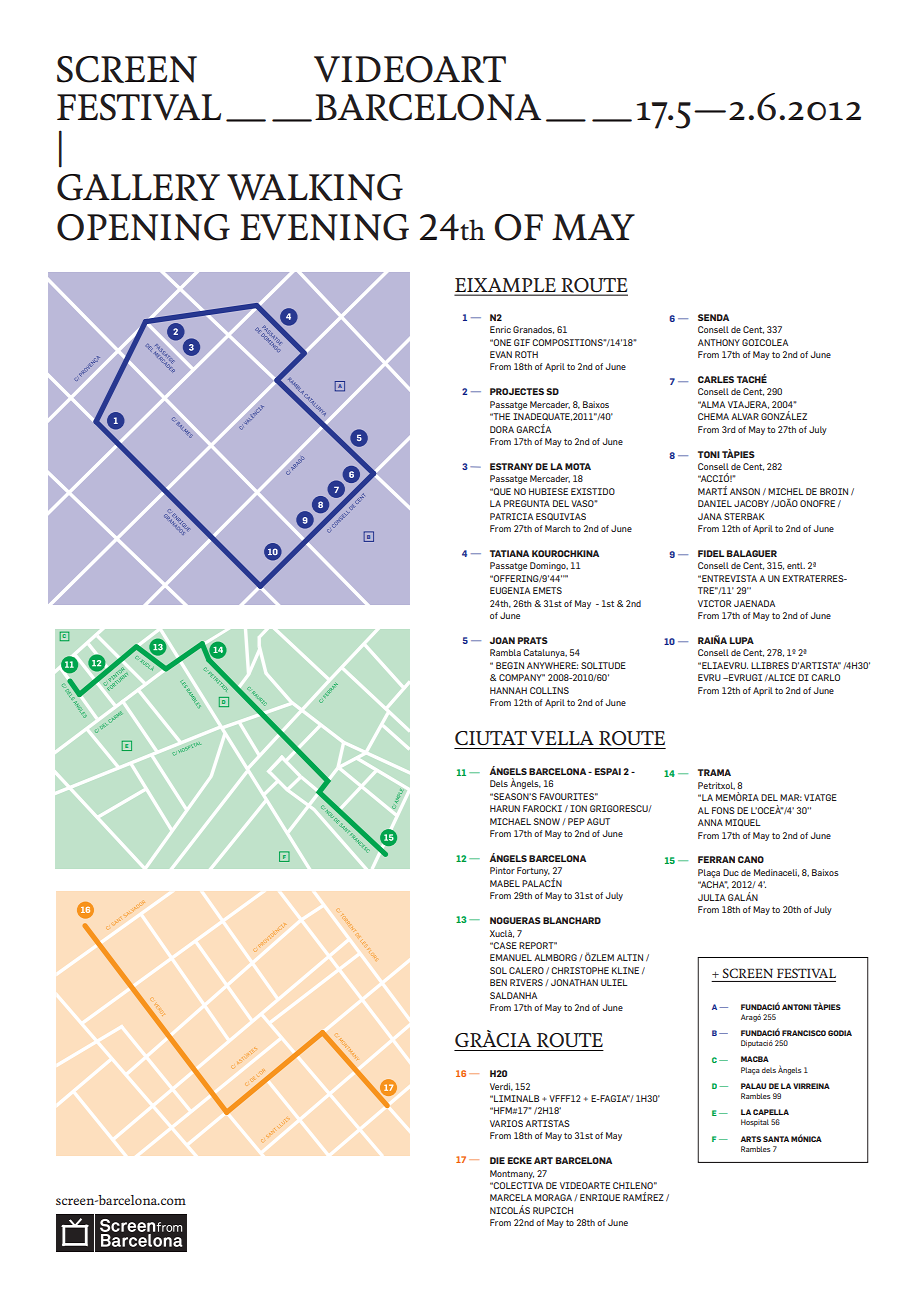 The image size is (924, 1308). What do you see at coordinates (143, 227) in the screenshot?
I see `OPENING` at bounding box center [143, 227].
